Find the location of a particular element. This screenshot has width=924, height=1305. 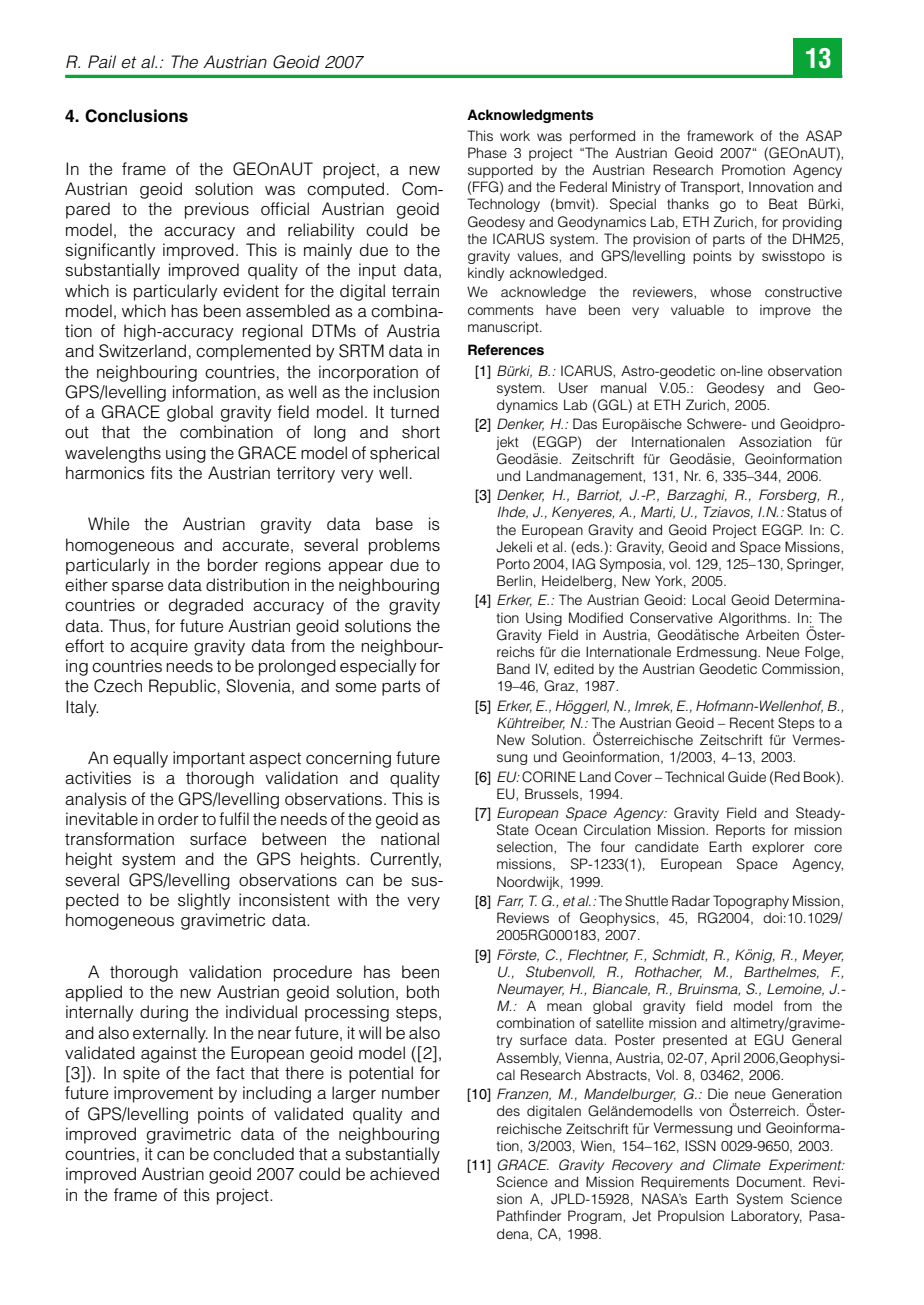

slightly is located at coordinates (204, 901).
